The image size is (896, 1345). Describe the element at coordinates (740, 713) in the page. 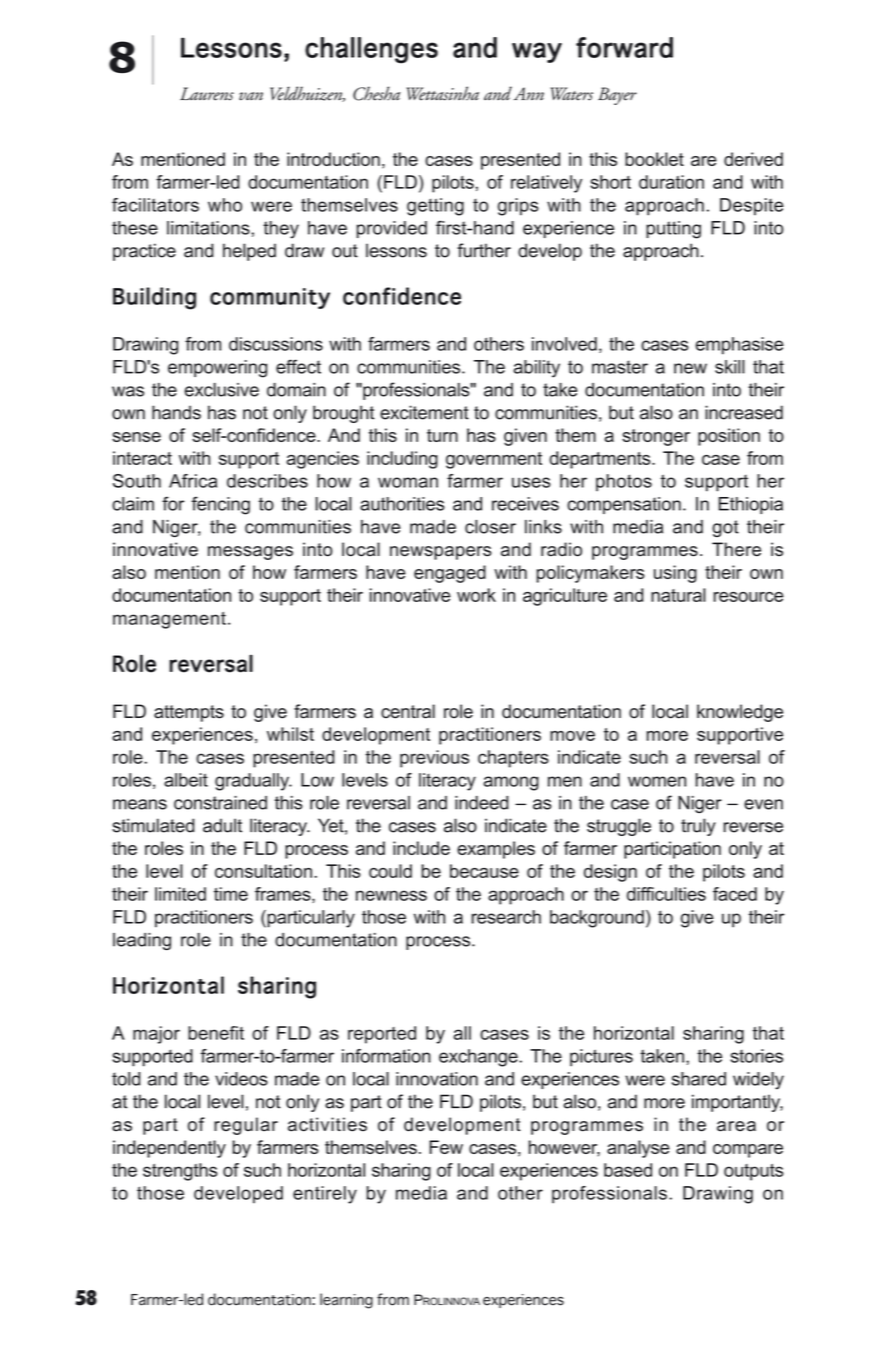

I see `knowledge` at that location.
